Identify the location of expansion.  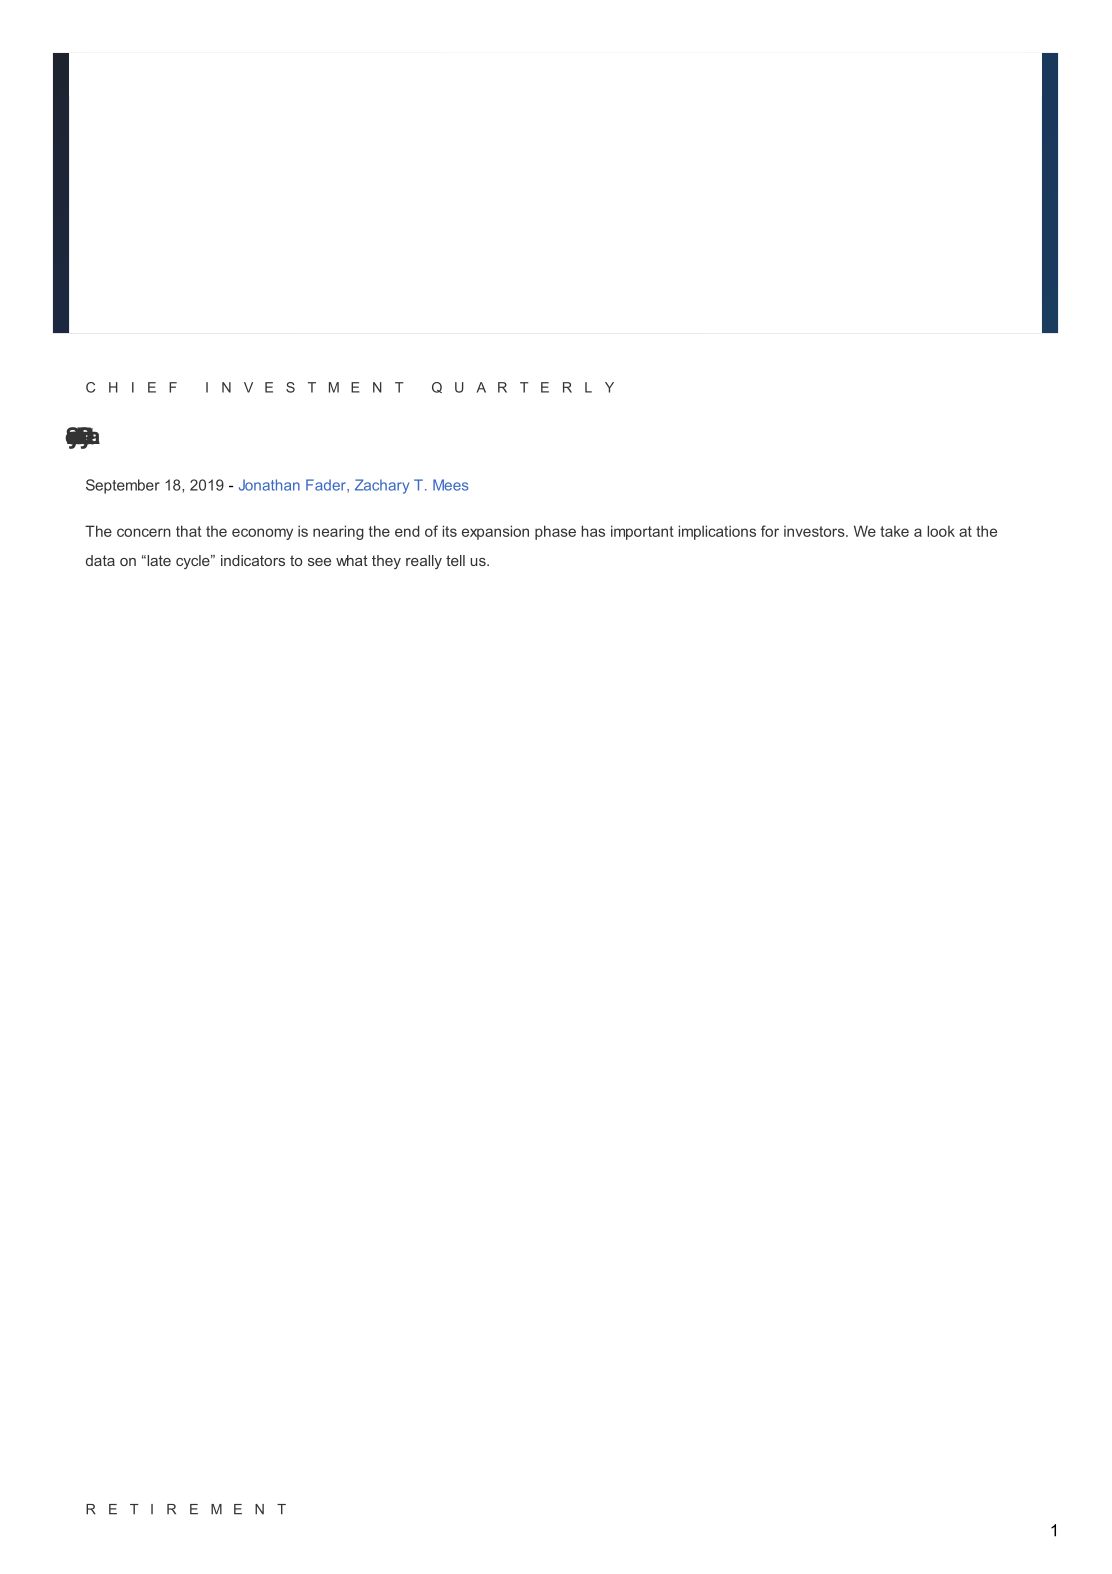
(495, 532).
